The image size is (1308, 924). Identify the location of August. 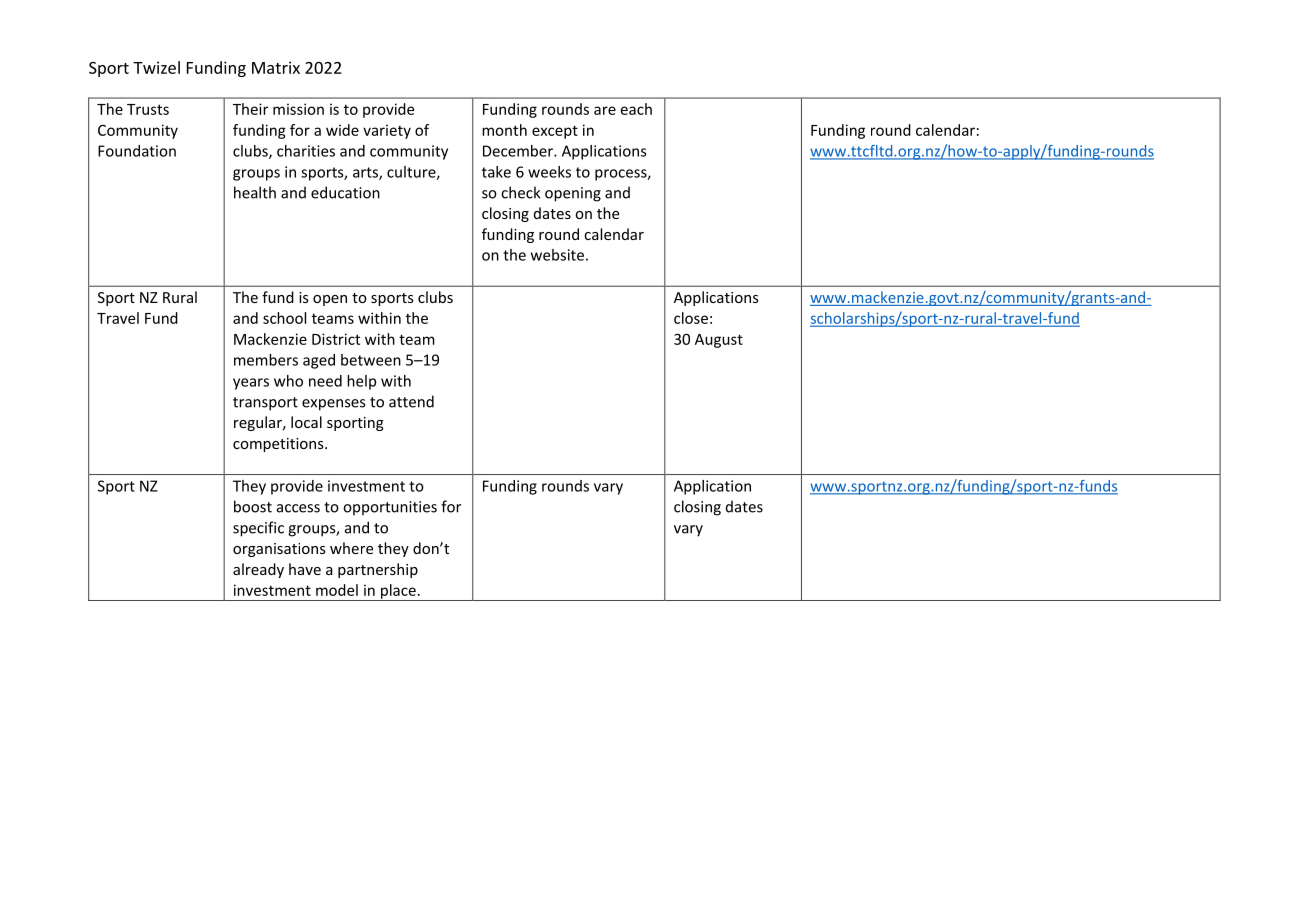
(719, 341).
